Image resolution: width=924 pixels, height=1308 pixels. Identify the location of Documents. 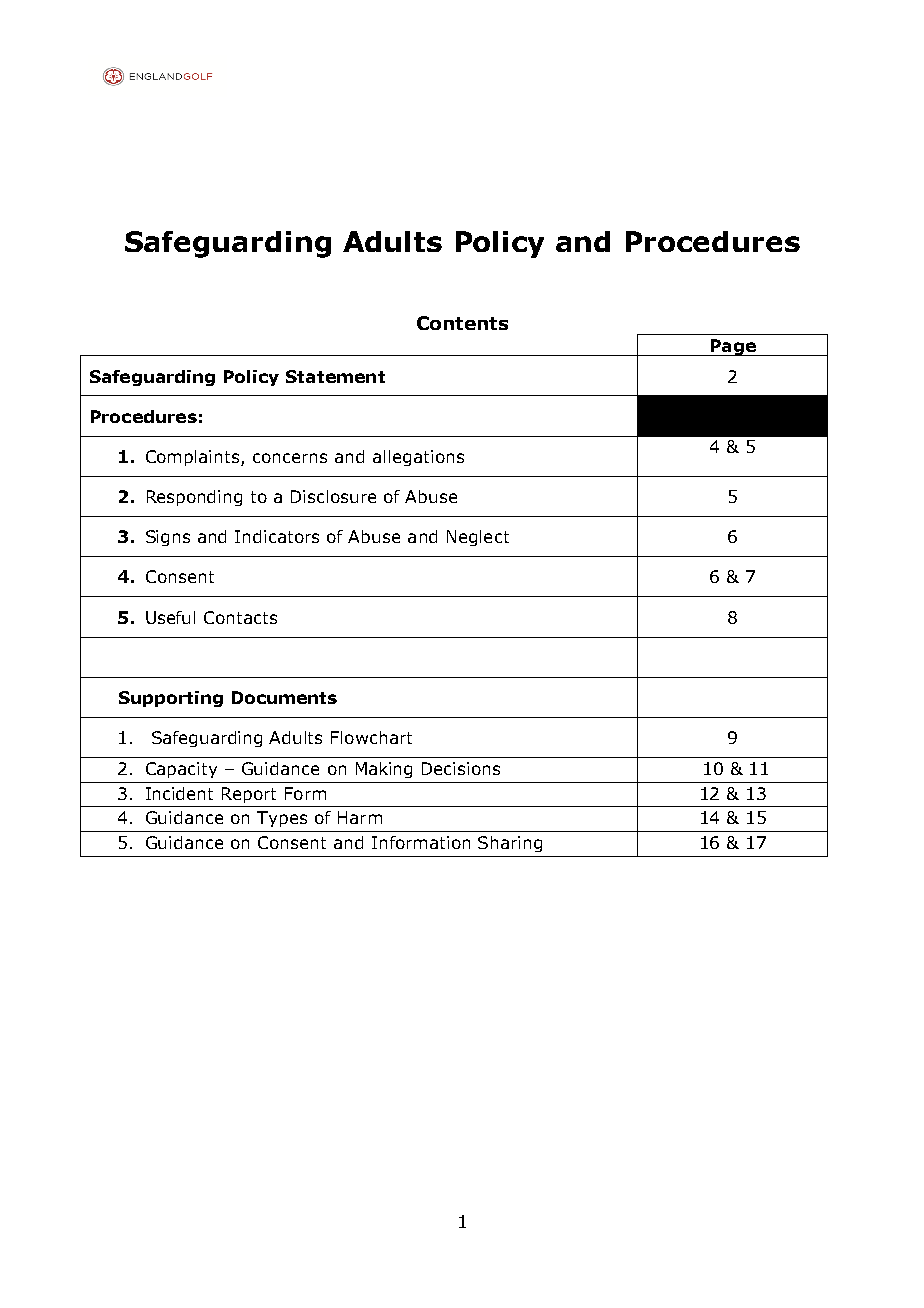
(284, 697).
